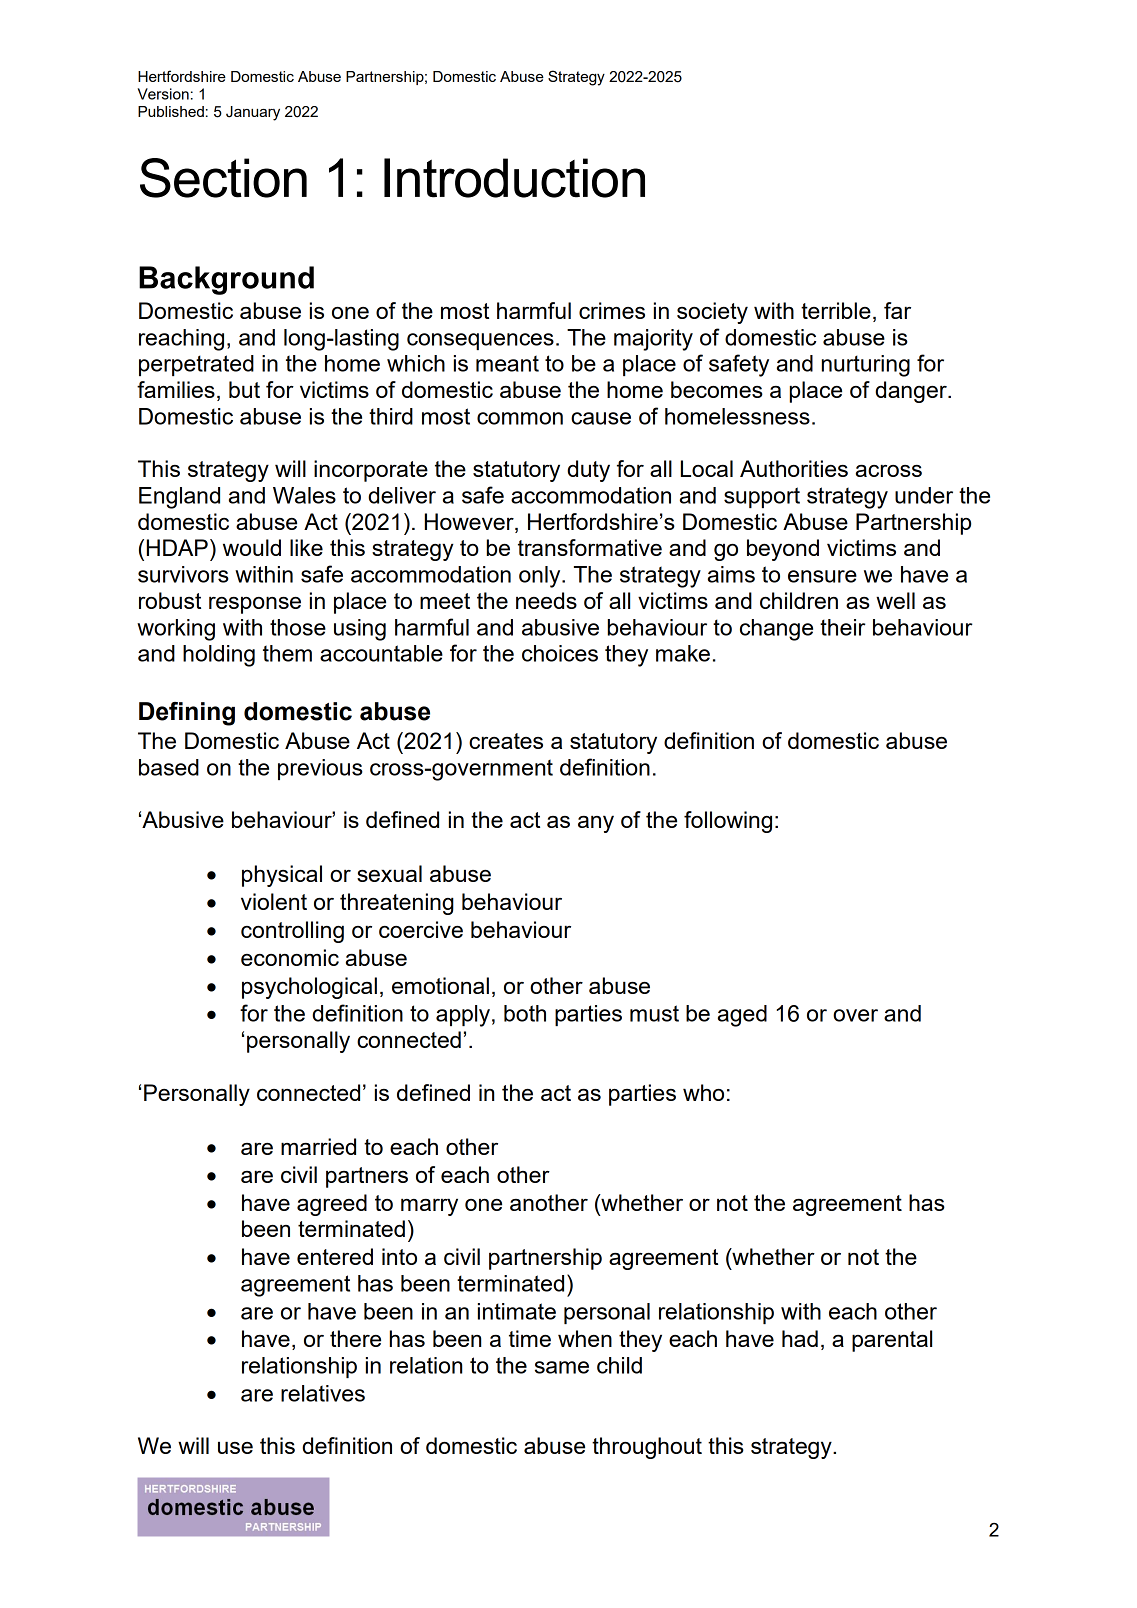 This document has height=1608, width=1137. Describe the element at coordinates (562, 1367) in the document. I see `same` at that location.
